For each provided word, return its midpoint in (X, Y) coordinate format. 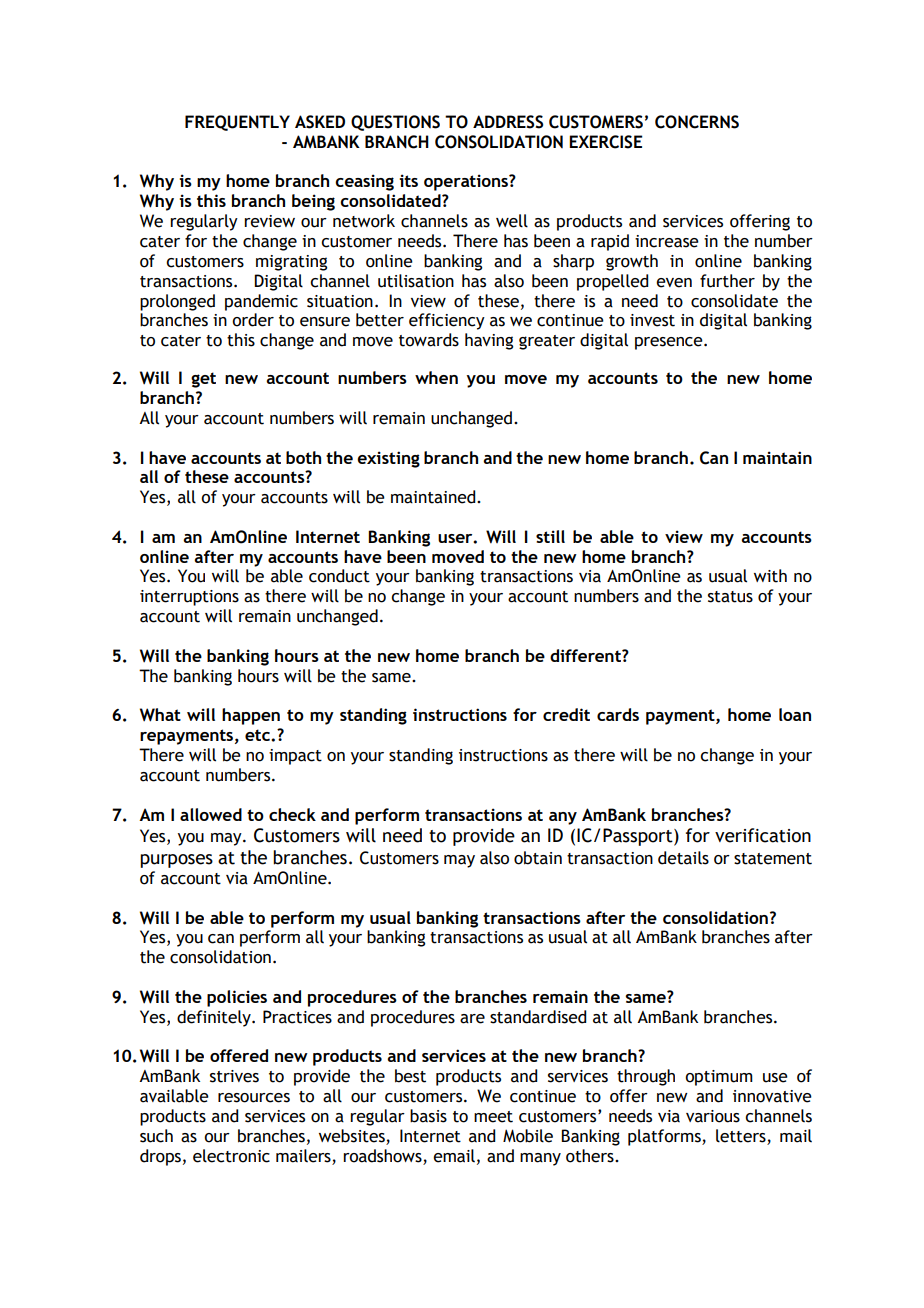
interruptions (189, 598)
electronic (231, 1156)
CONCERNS (697, 122)
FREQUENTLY (237, 123)
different (586, 655)
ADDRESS (508, 122)
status (730, 597)
